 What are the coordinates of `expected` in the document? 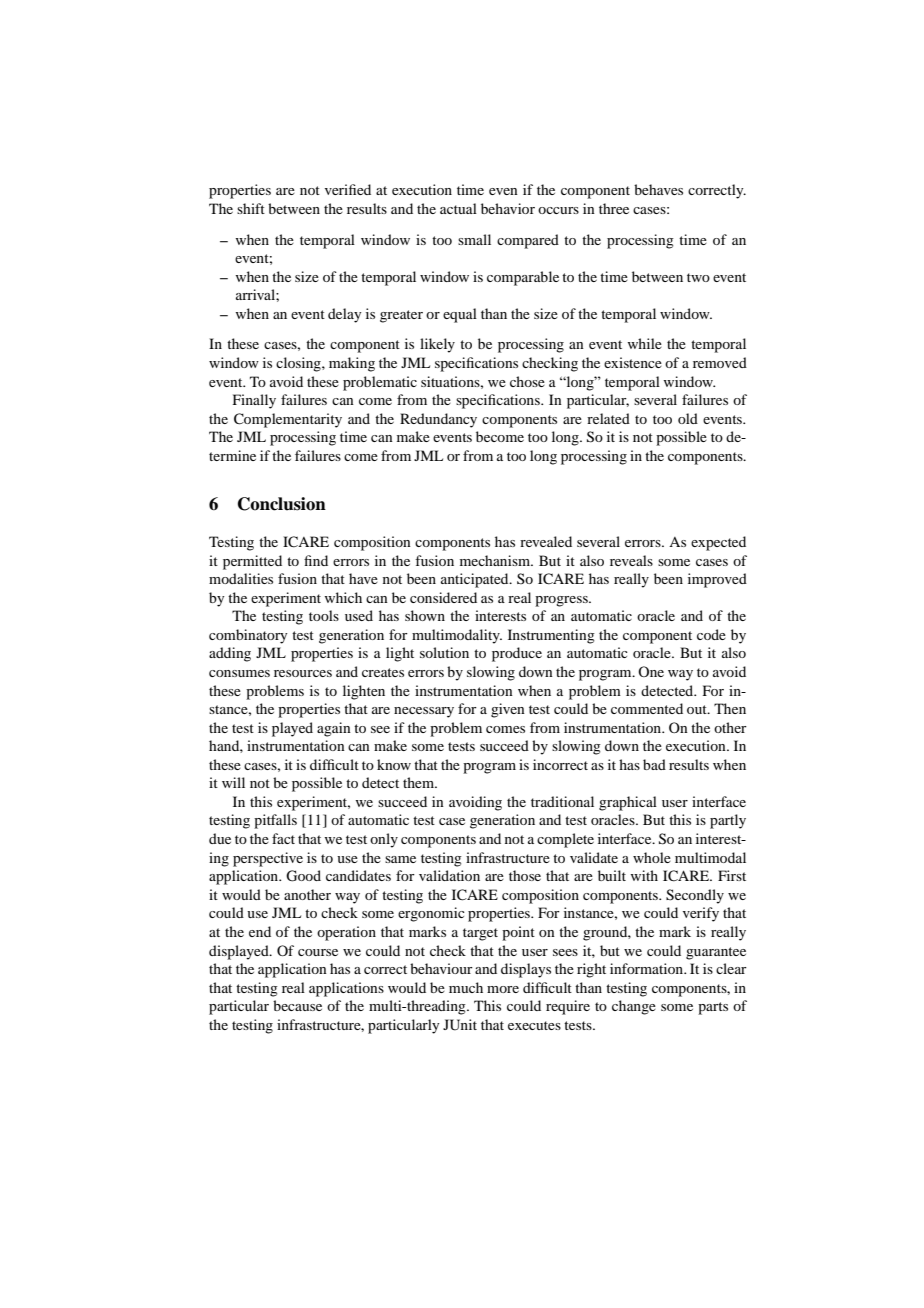 It's located at (718, 543).
